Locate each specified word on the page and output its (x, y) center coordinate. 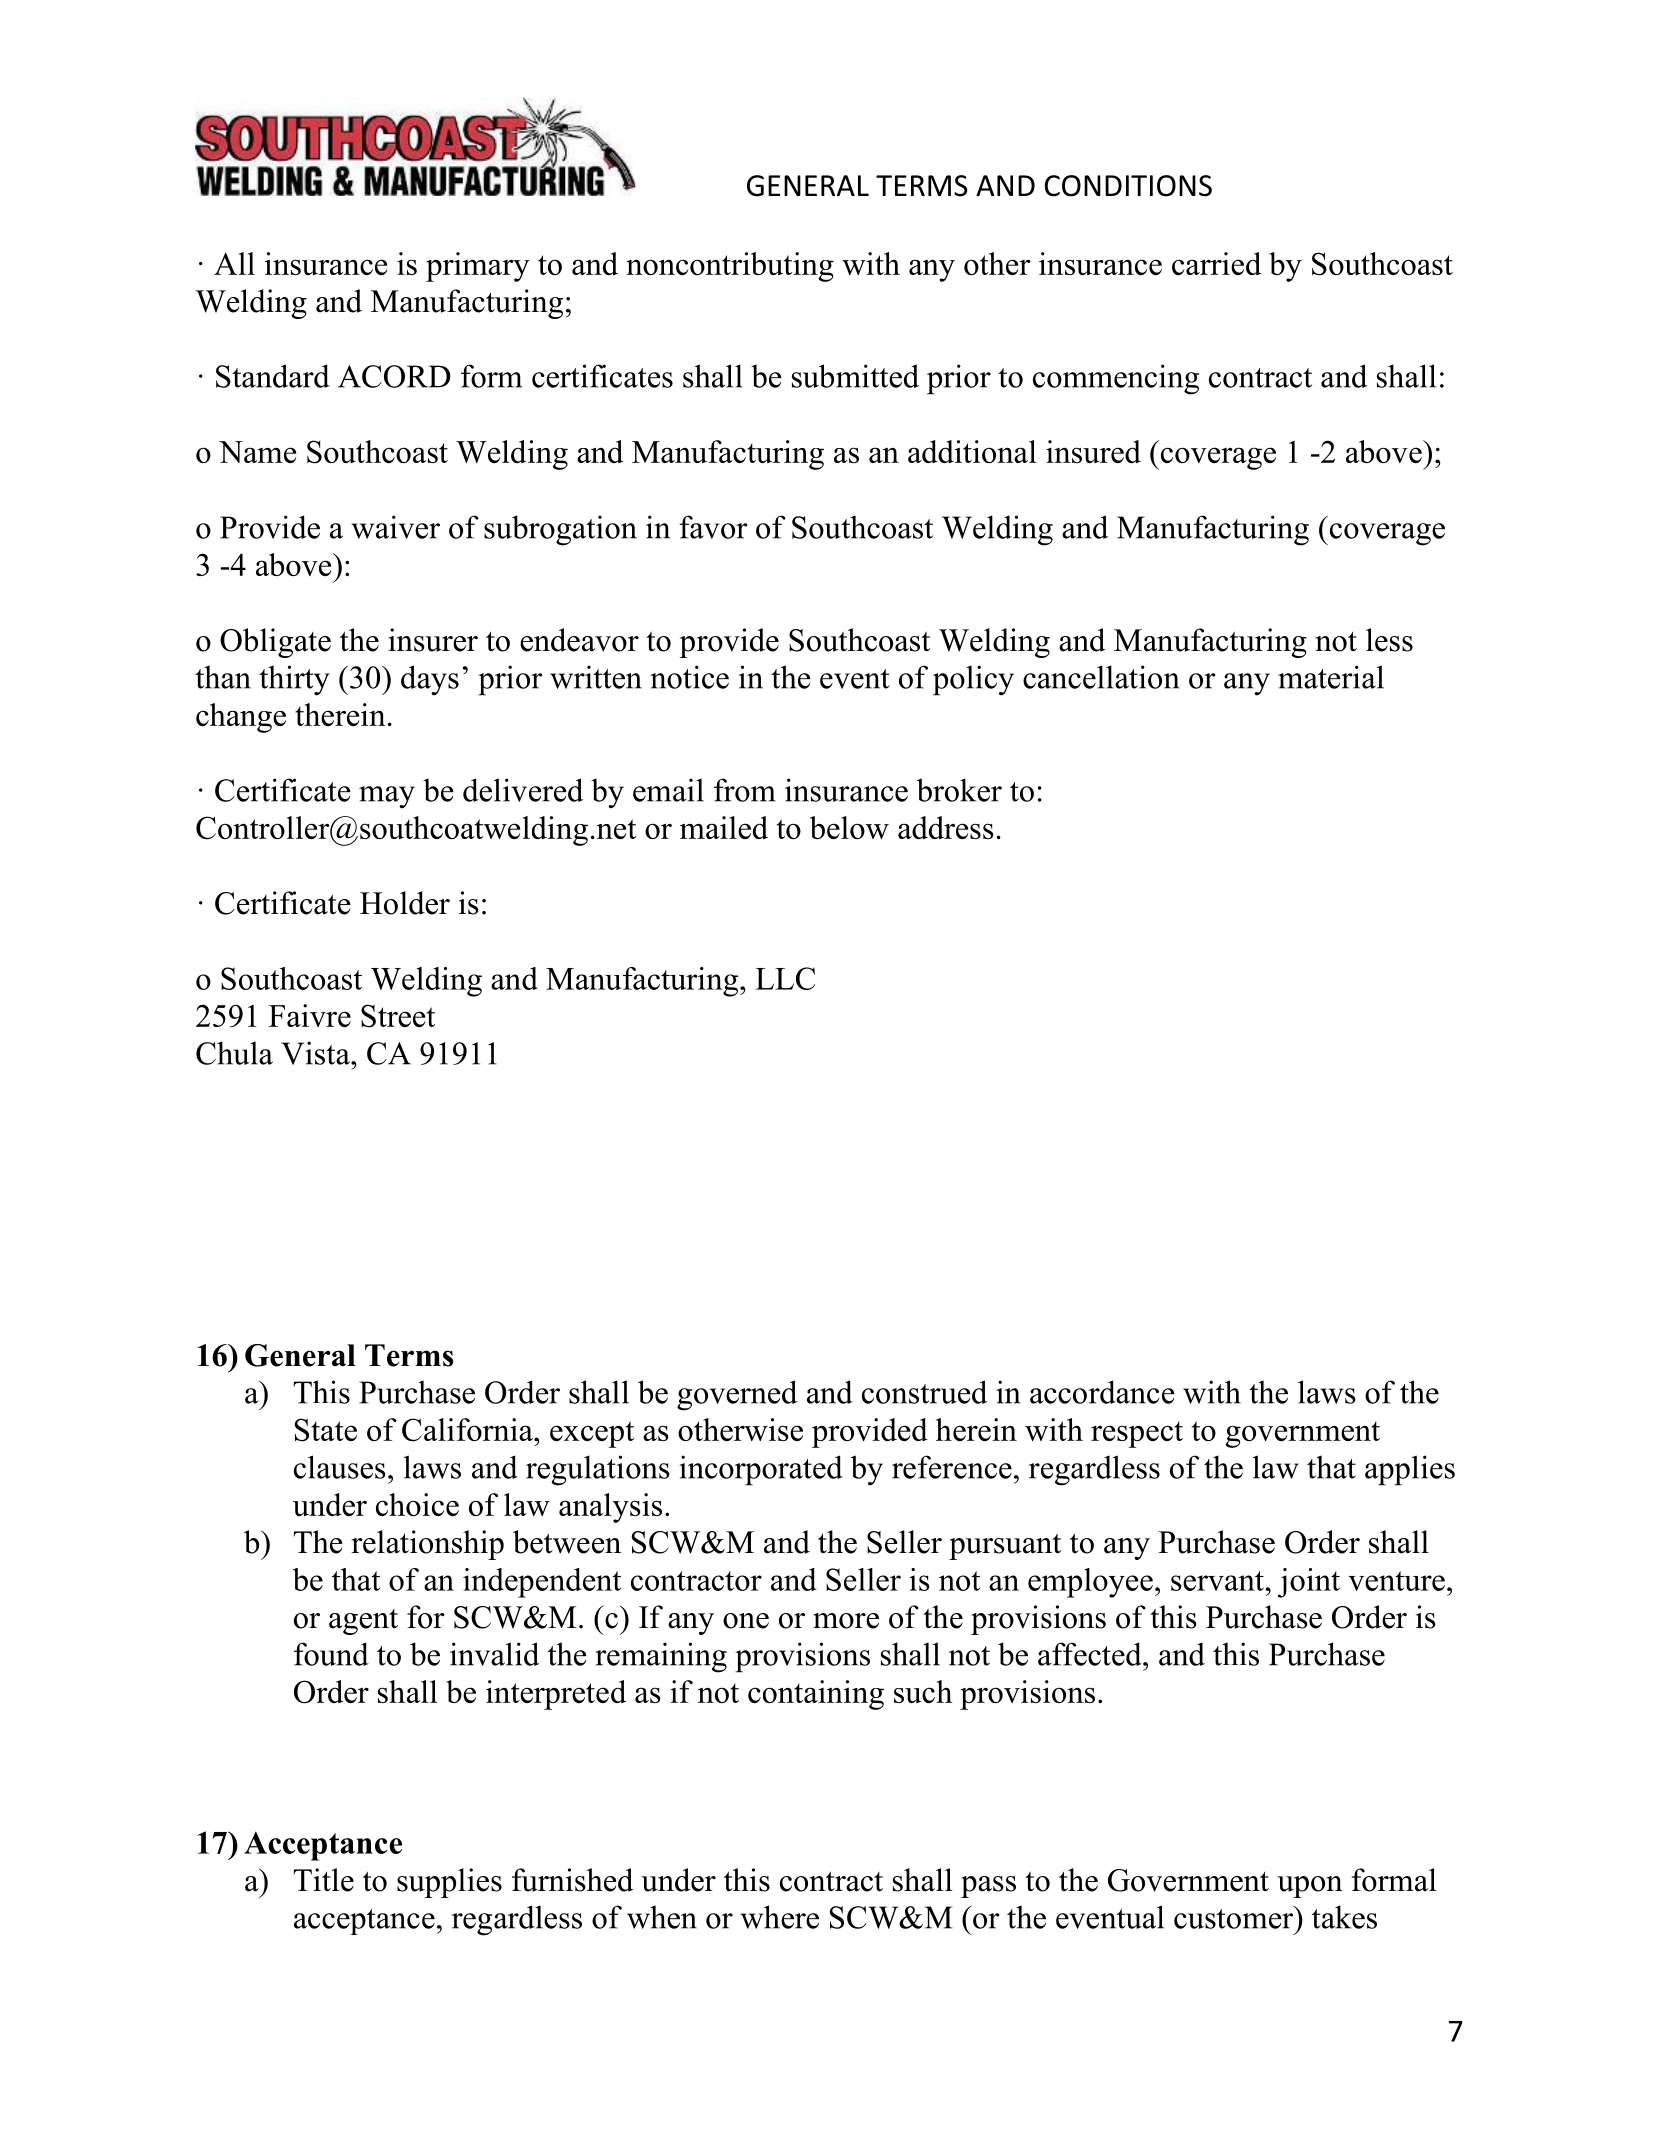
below (849, 827)
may (387, 797)
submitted (855, 376)
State (326, 1430)
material (1331, 677)
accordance (1102, 1392)
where (779, 1917)
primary (478, 267)
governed (737, 1395)
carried (1216, 263)
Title (323, 1880)
